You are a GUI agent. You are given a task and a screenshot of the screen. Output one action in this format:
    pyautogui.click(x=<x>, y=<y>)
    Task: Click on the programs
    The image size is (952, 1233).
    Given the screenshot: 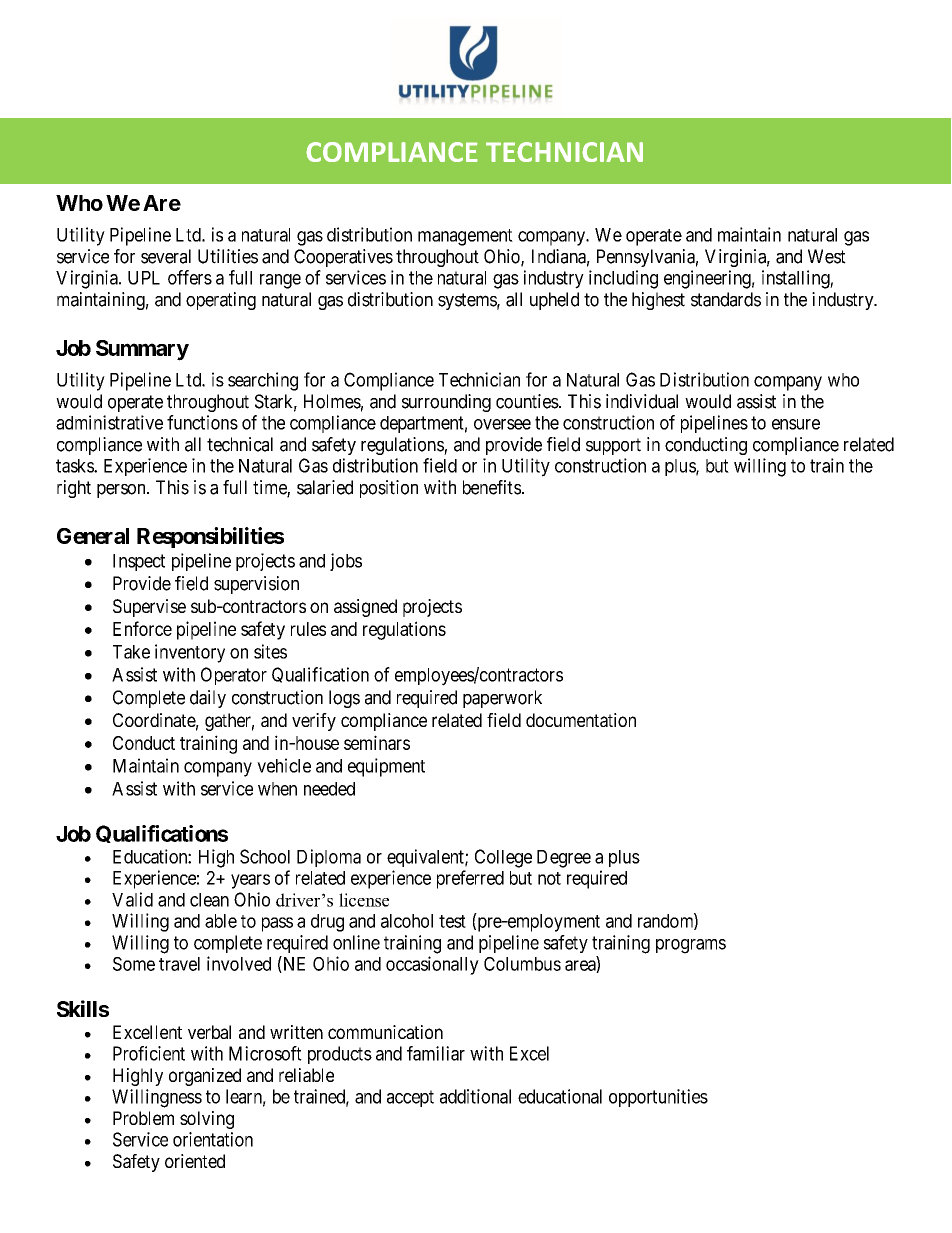 What is the action you would take?
    pyautogui.click(x=691, y=946)
